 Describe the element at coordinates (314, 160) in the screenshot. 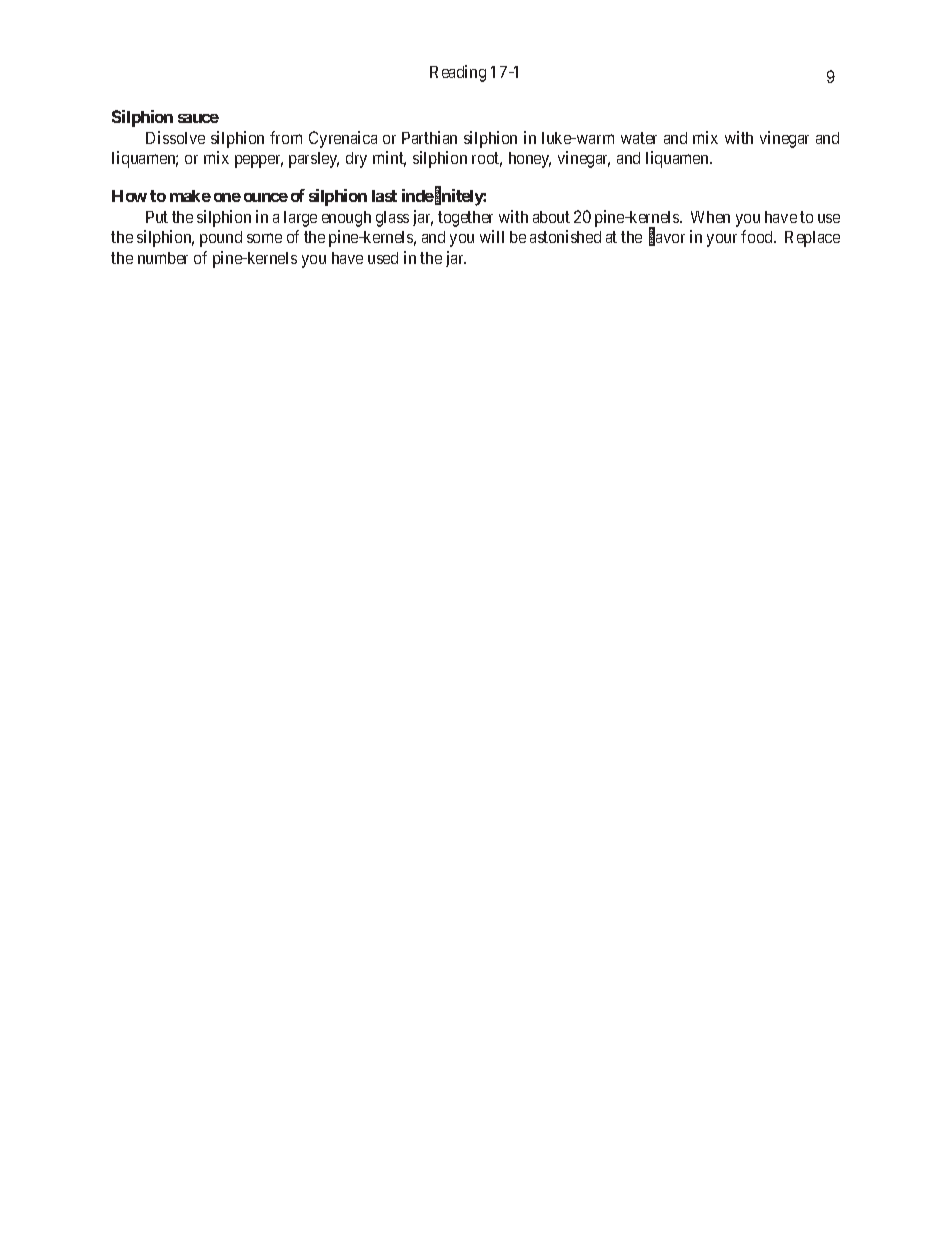

I see `parsley` at that location.
